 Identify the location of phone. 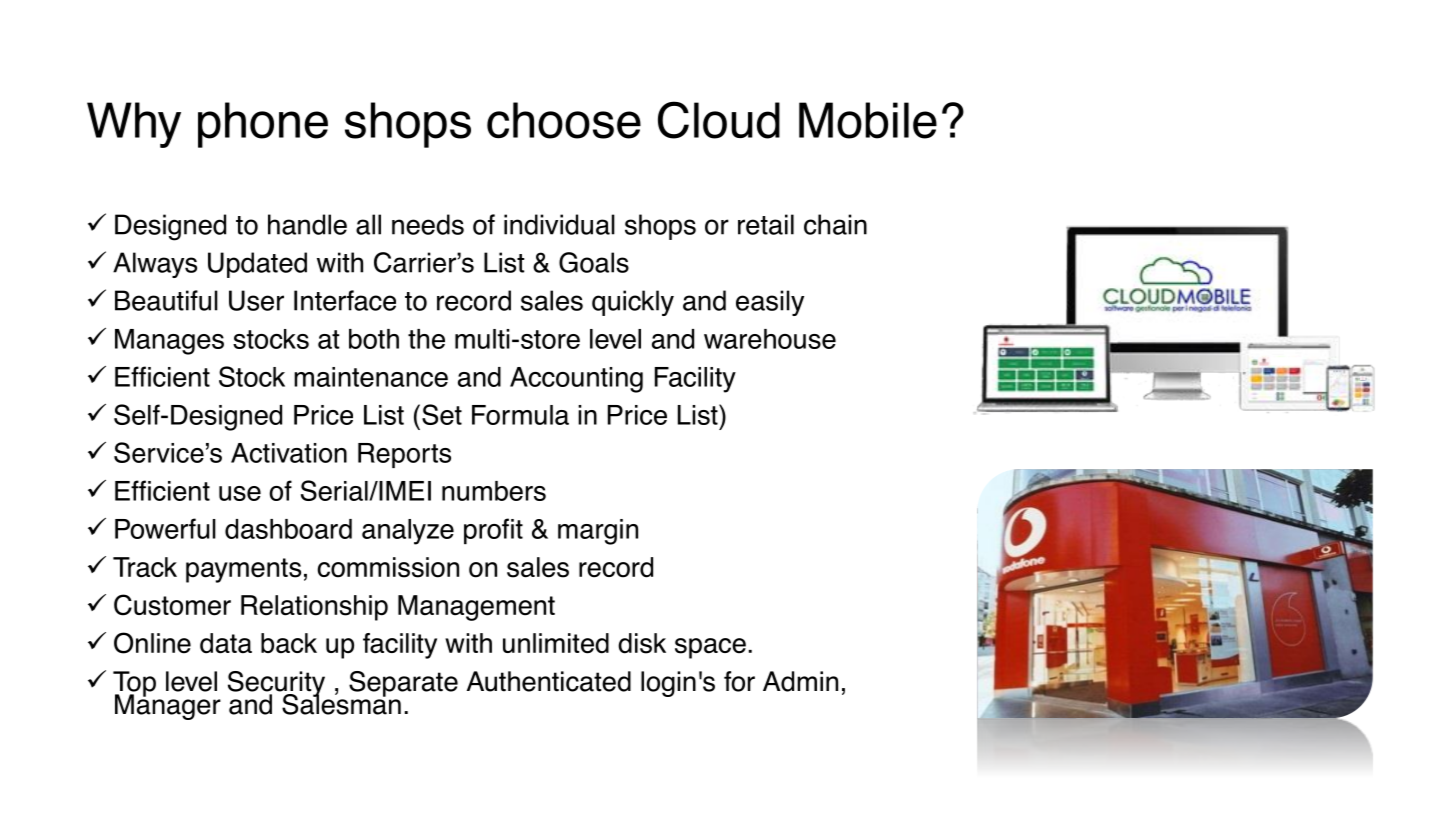
(263, 125).
